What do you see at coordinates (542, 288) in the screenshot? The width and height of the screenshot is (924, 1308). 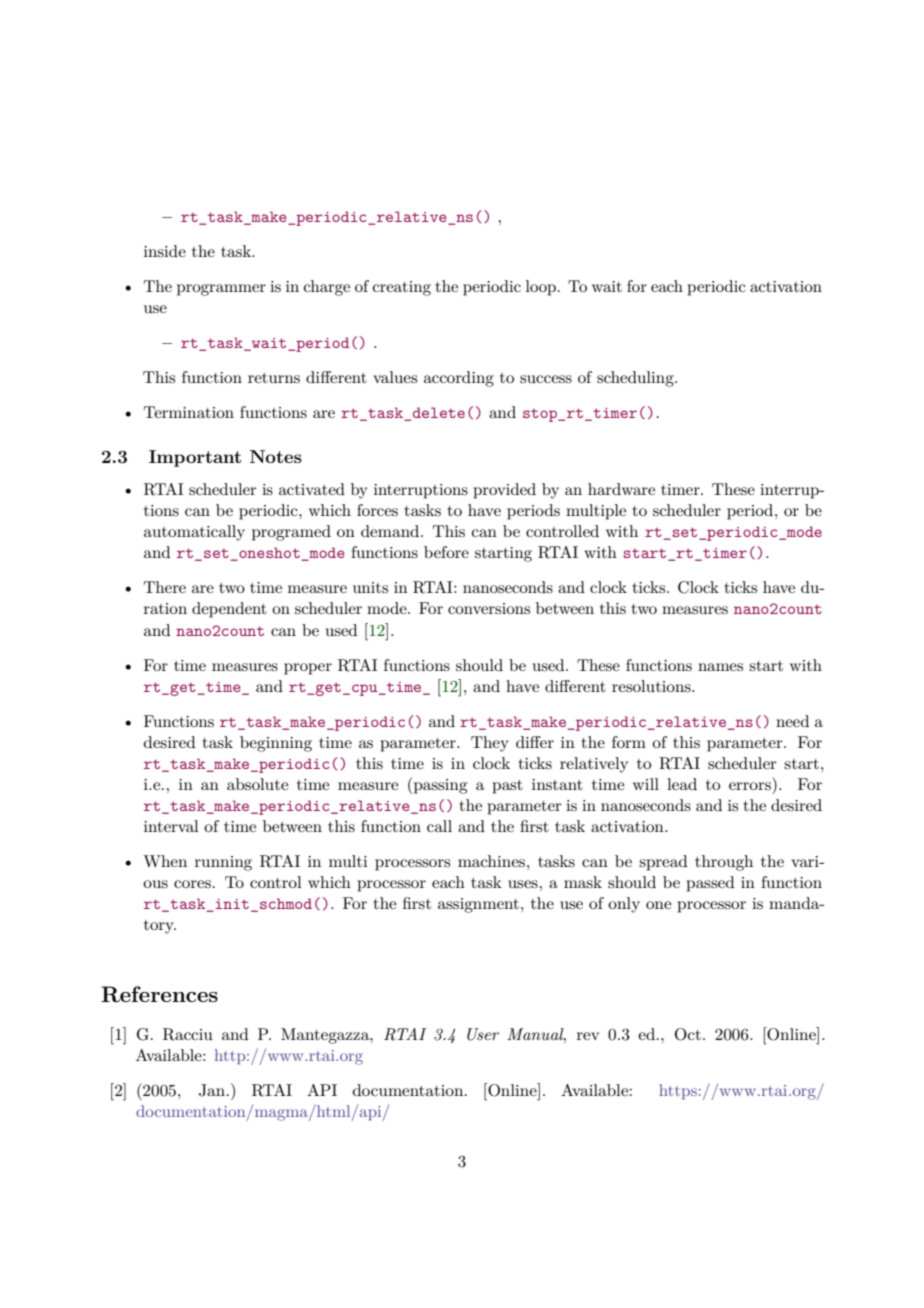 I see `loop` at bounding box center [542, 288].
